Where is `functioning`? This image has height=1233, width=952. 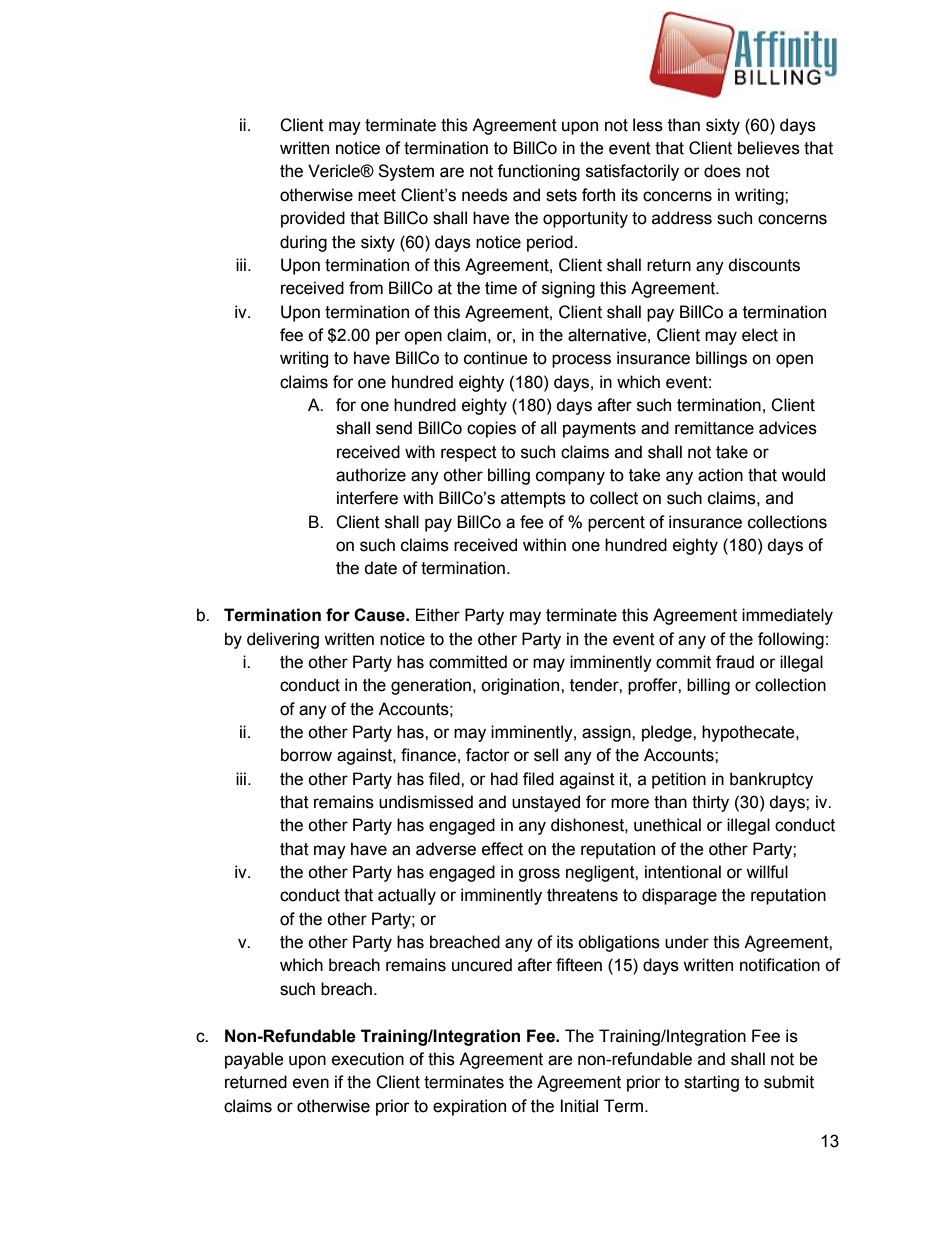 functioning is located at coordinates (538, 172).
